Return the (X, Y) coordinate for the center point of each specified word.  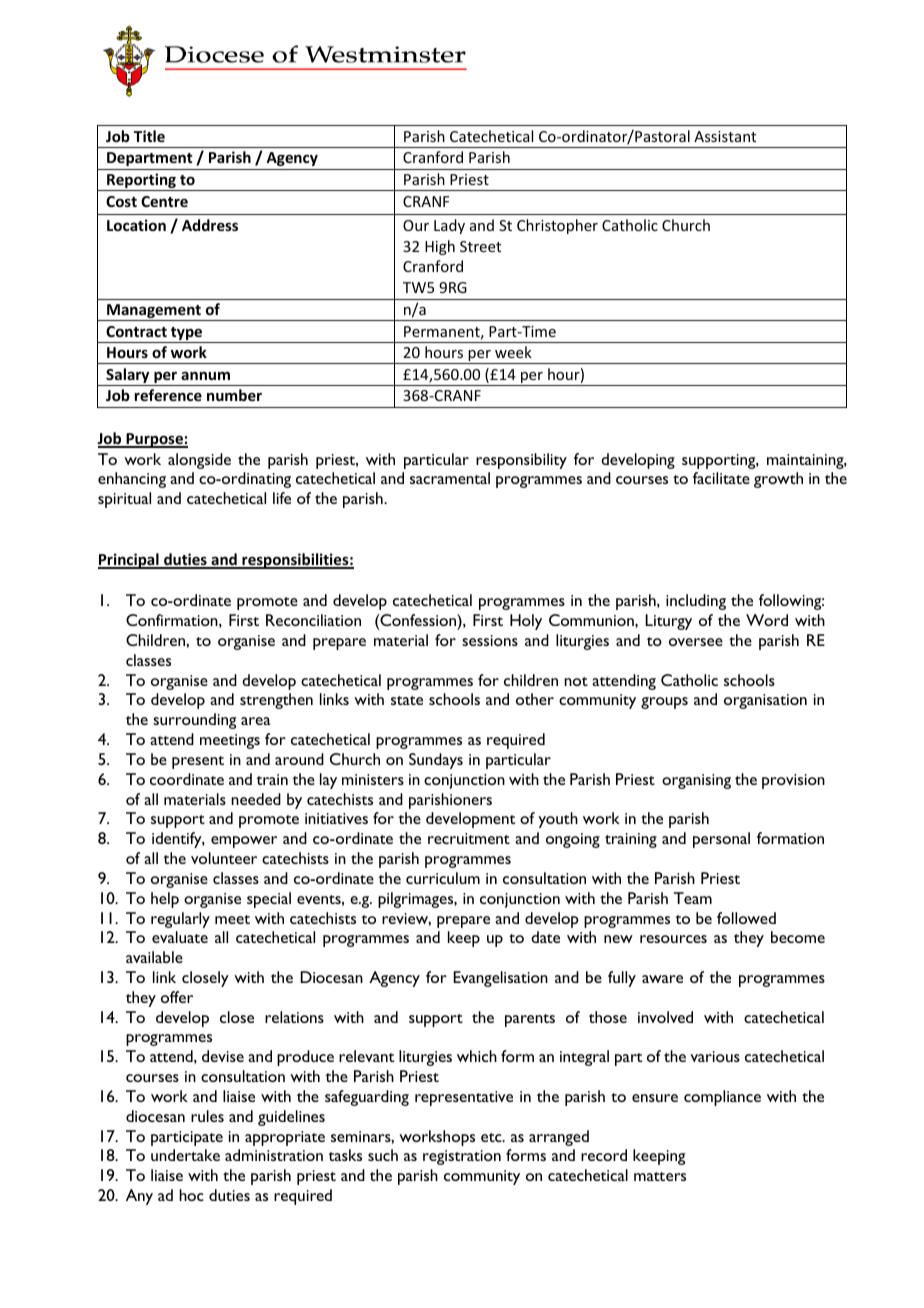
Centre (164, 201)
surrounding (194, 721)
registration (462, 1157)
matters (660, 1176)
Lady (449, 226)
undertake (185, 1155)
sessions (490, 640)
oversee (696, 642)
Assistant (725, 136)
